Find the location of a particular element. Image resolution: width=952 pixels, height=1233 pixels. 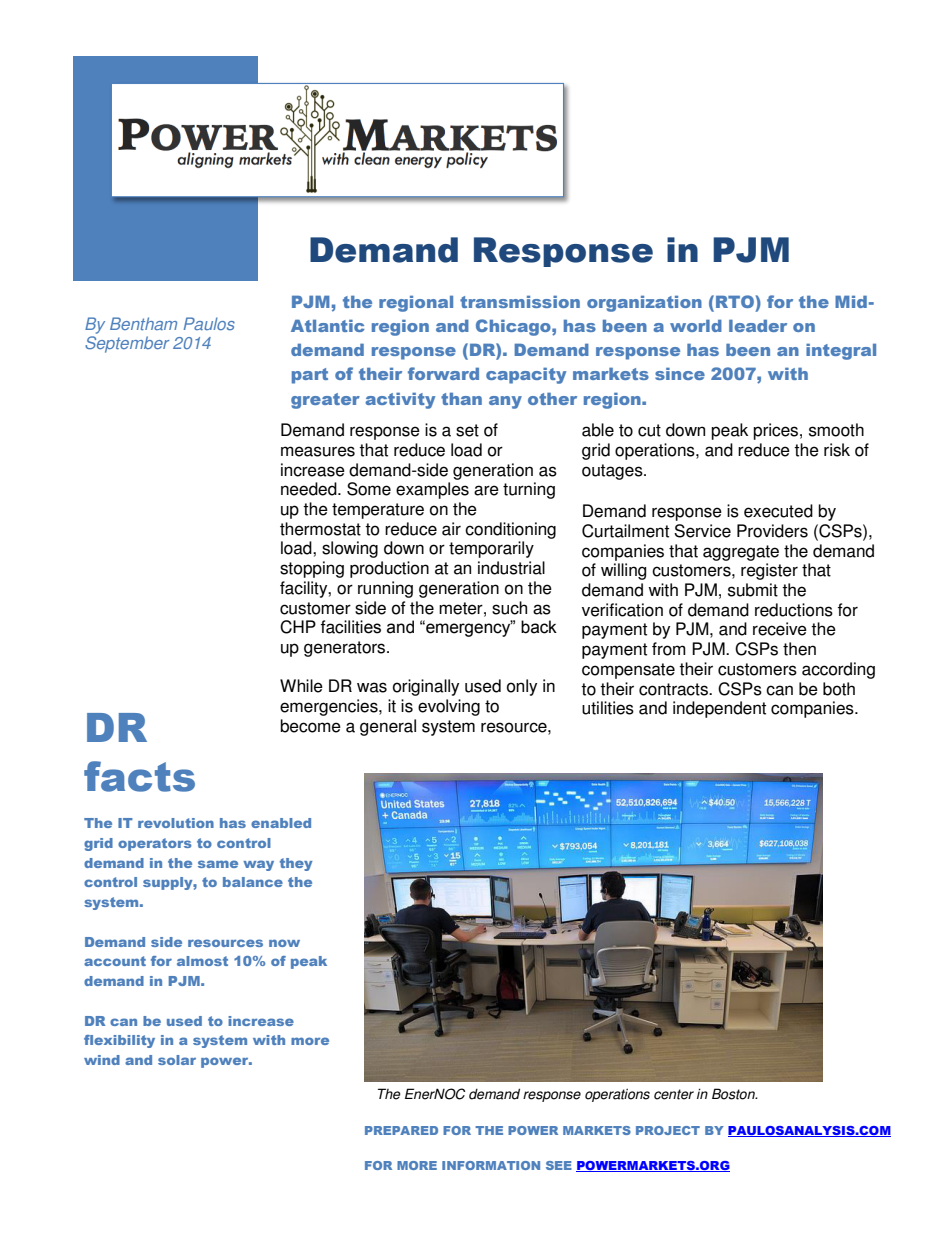

solar is located at coordinates (177, 1060).
